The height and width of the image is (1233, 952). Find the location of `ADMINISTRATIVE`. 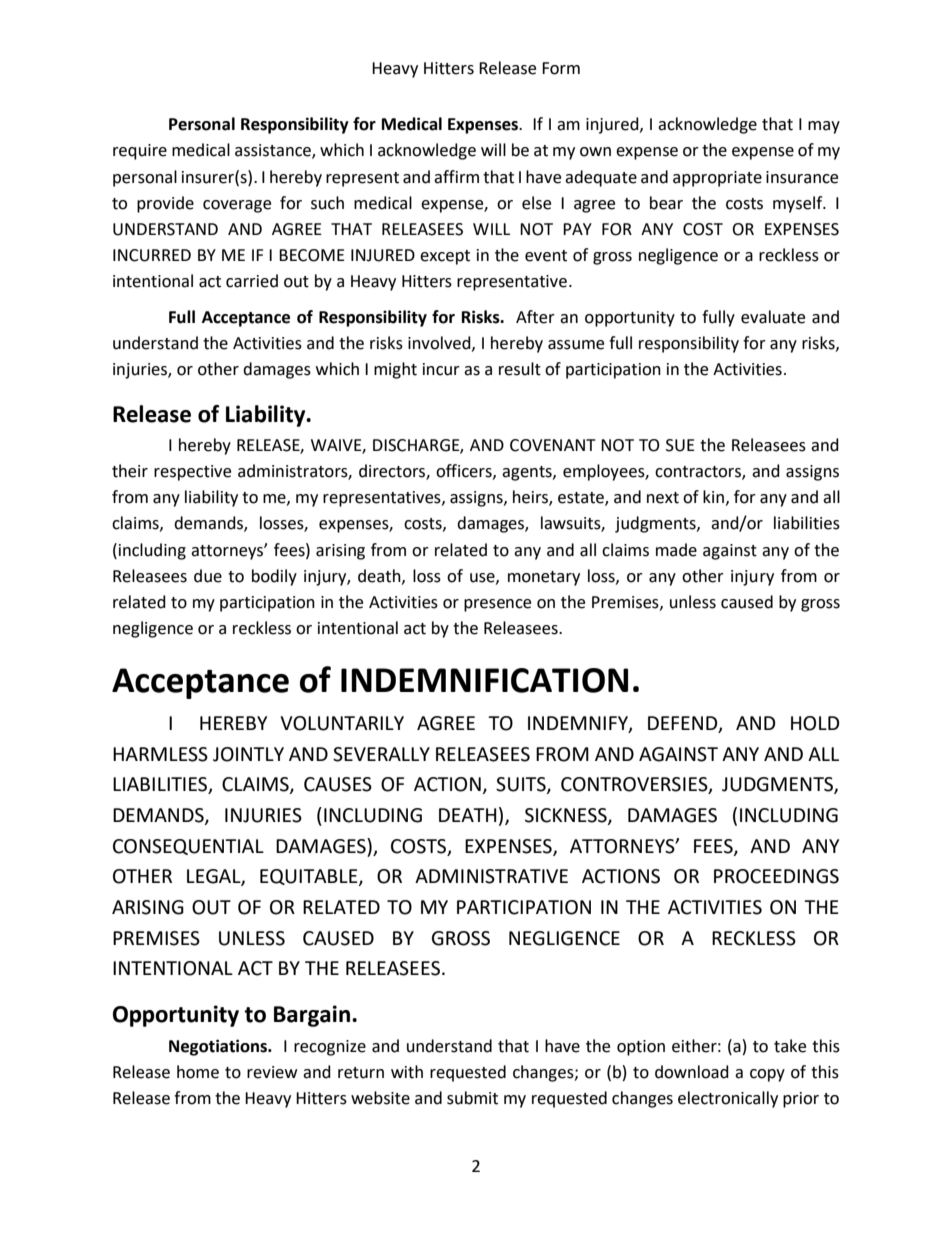

ADMINISTRATIVE is located at coordinates (491, 876).
